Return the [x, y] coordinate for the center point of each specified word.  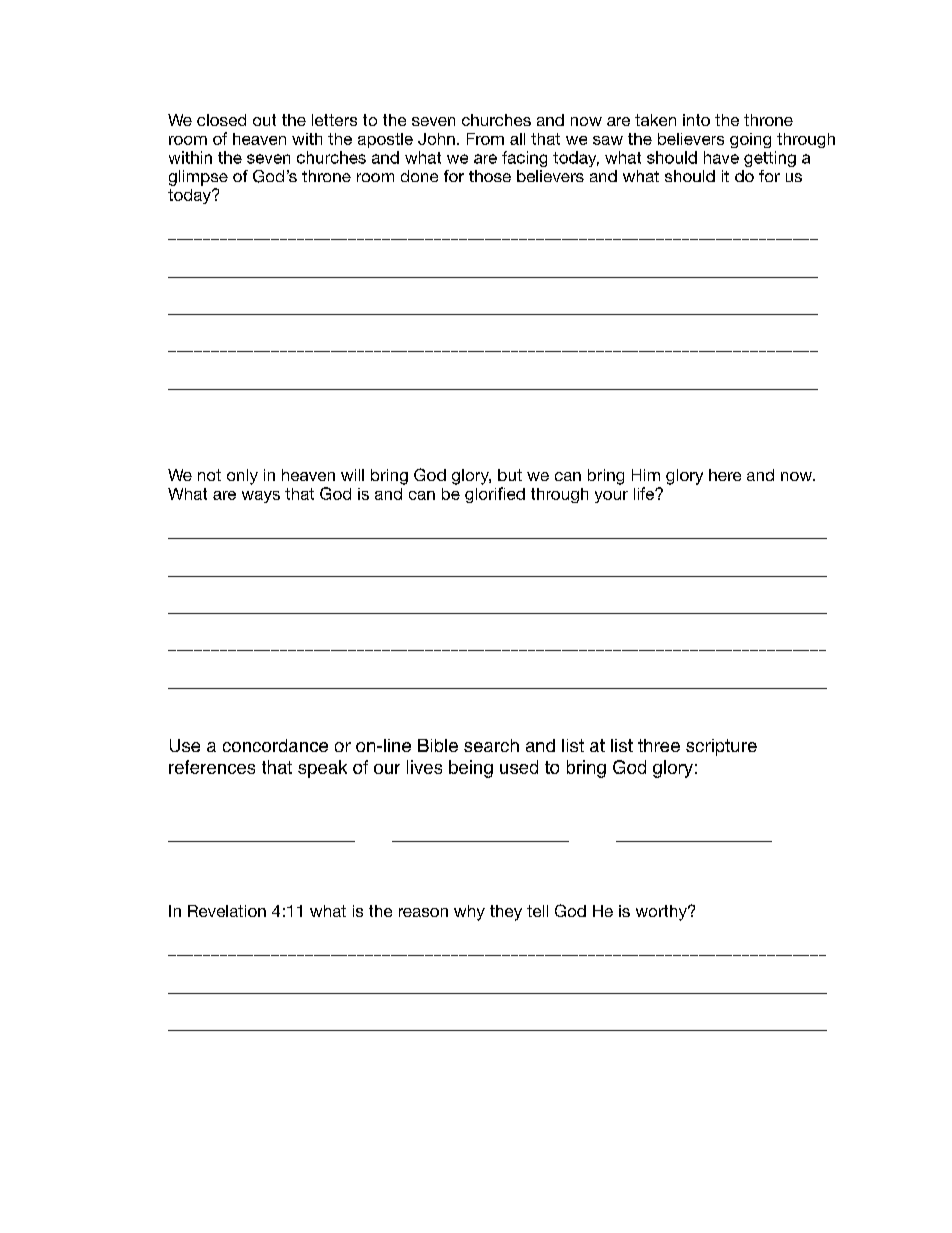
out [264, 120]
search [491, 745]
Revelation [227, 911]
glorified [495, 495]
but [510, 475]
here [725, 475]
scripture [721, 747]
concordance [275, 745]
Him [646, 475]
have [721, 157]
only [242, 477]
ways [261, 497]
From [485, 139]
